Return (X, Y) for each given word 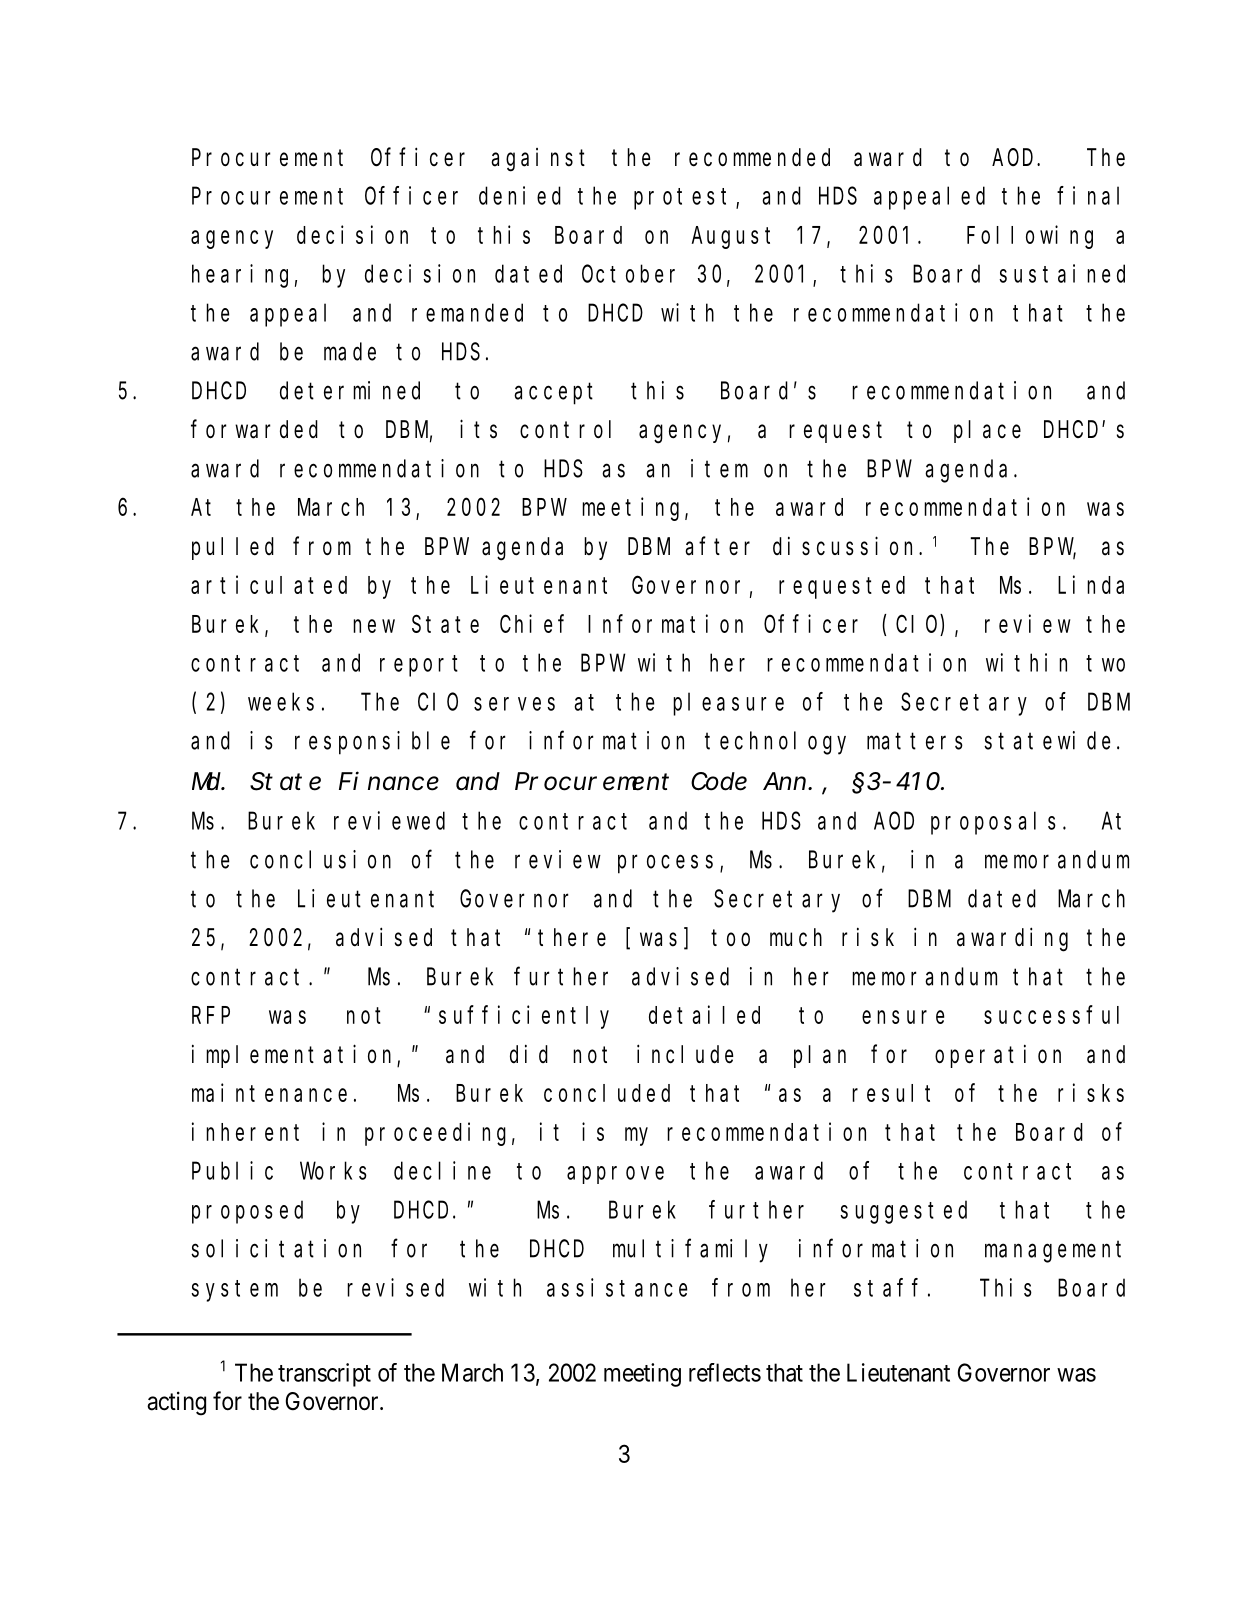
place (987, 431)
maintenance (269, 1092)
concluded (607, 1093)
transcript (324, 1375)
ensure (903, 1017)
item (719, 468)
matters (915, 741)
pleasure (728, 704)
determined (350, 390)
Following (1030, 237)
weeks (281, 702)
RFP (211, 1016)
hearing (240, 276)
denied (520, 195)
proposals (993, 823)
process (665, 864)
